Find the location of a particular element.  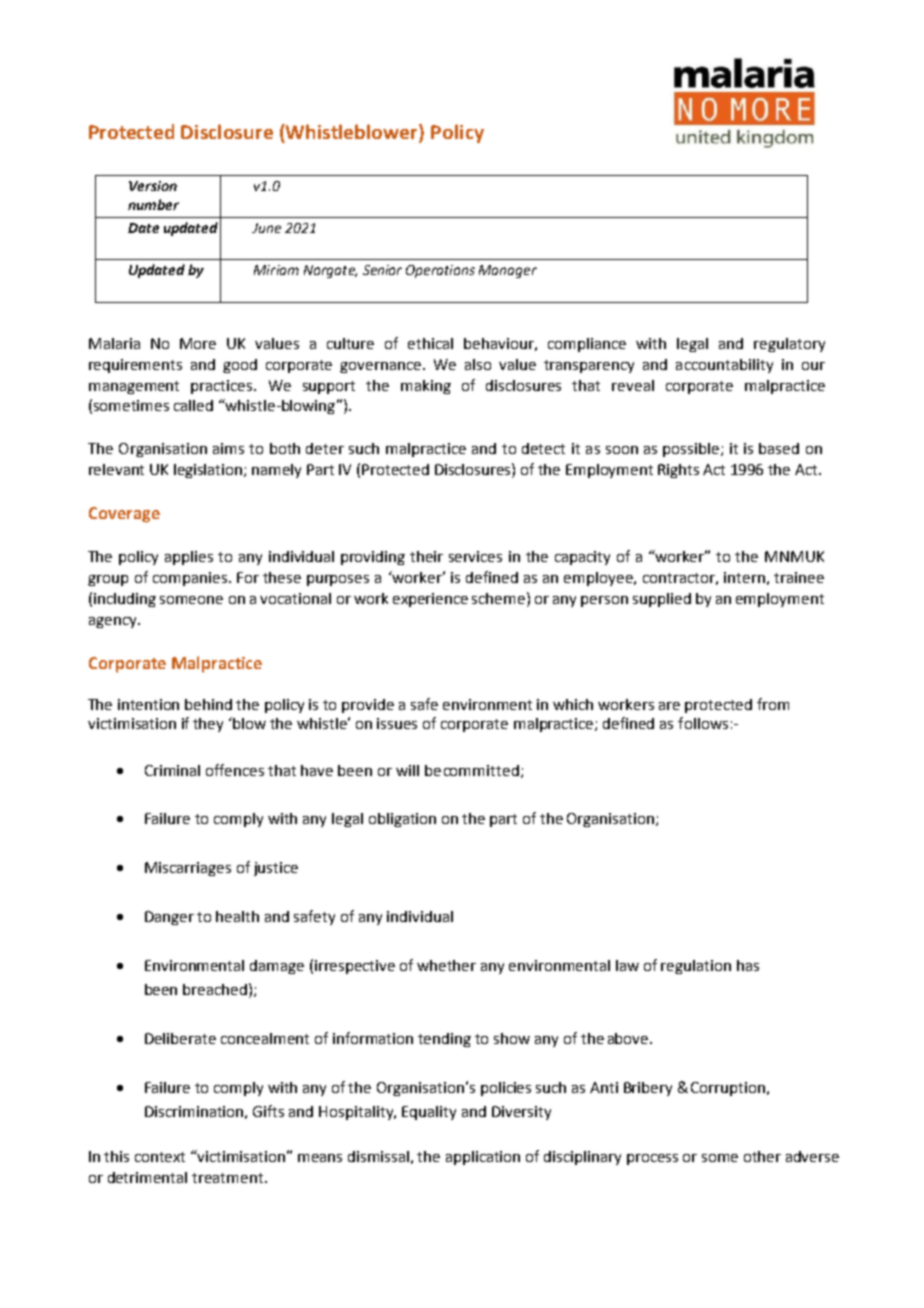

from is located at coordinates (773, 704).
